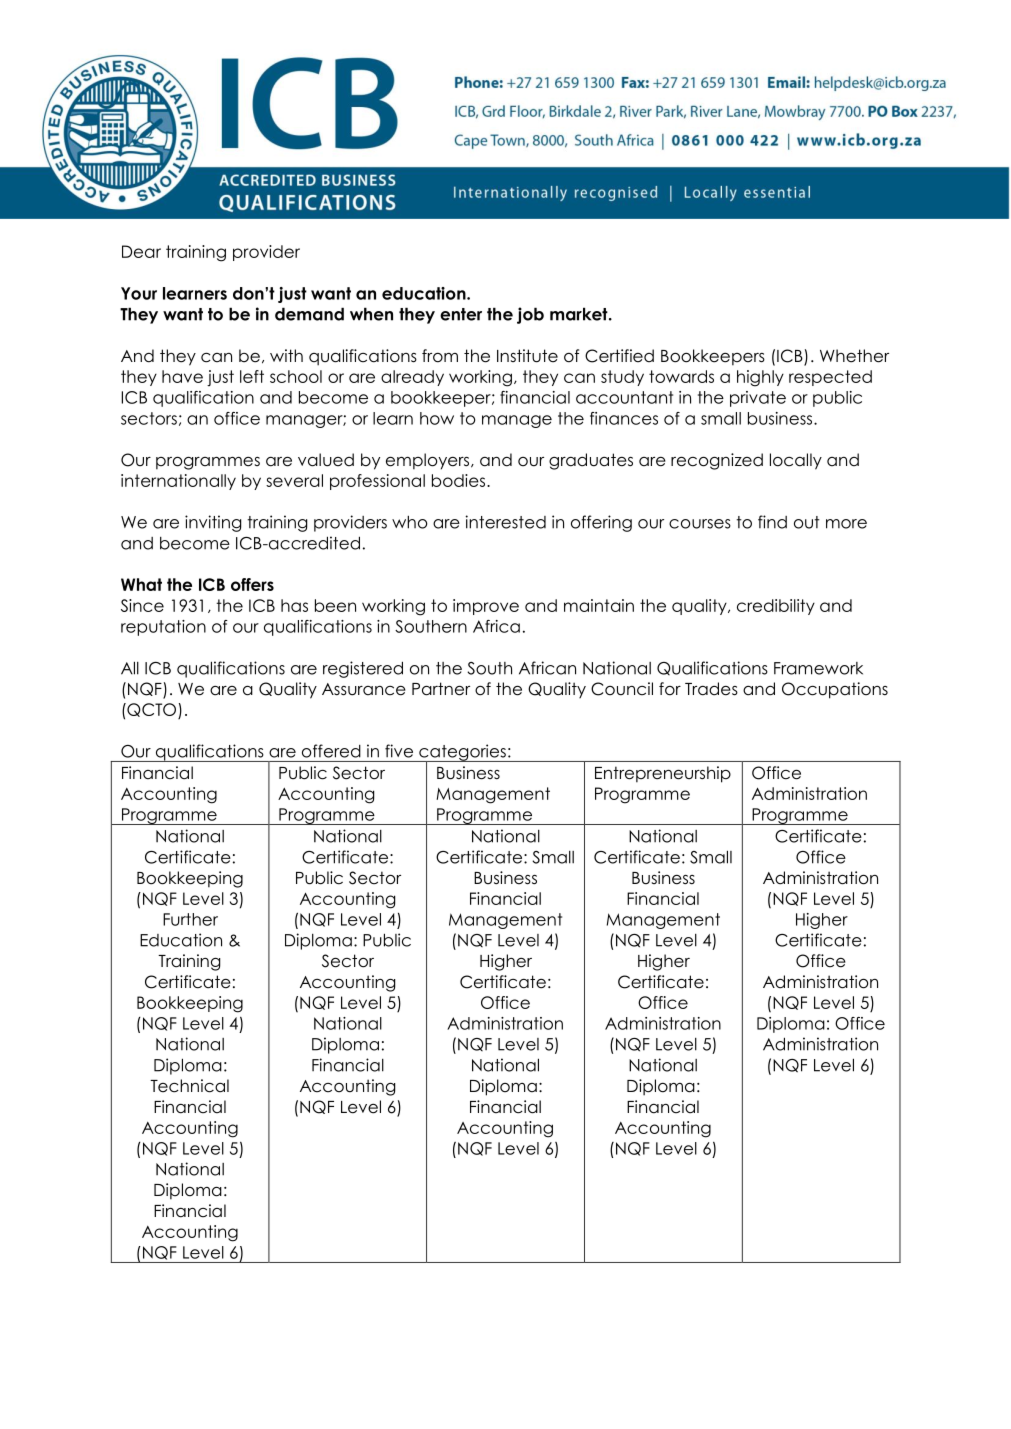  I want to click on bodies, so click(460, 480).
